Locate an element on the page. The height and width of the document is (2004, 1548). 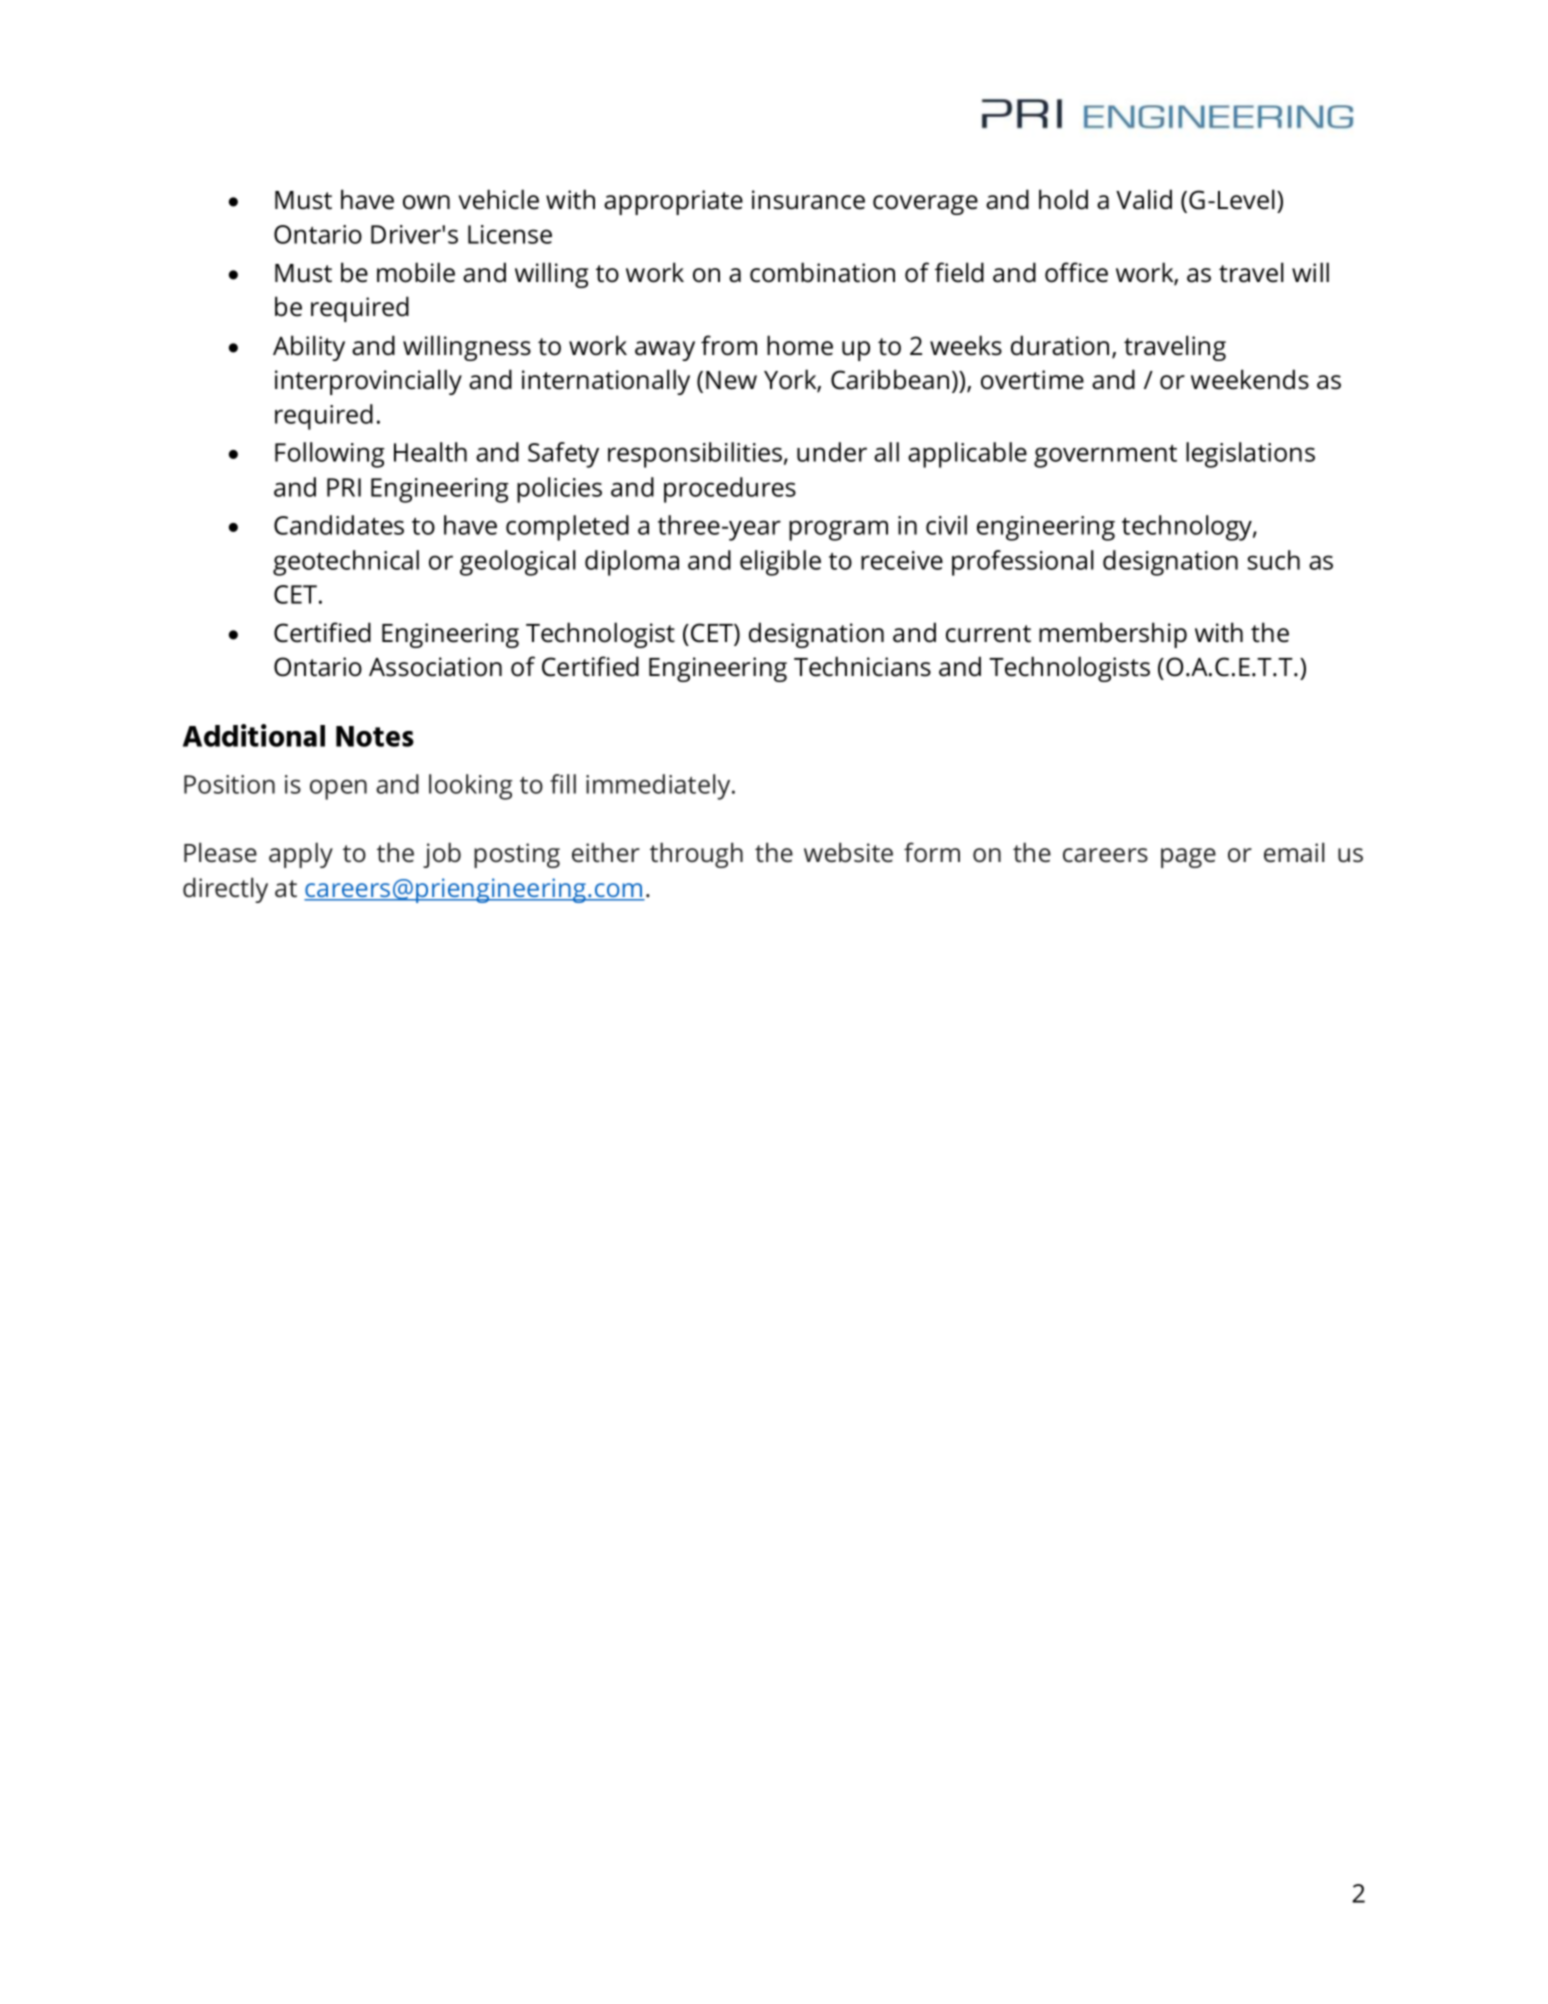
New is located at coordinates (731, 380).
